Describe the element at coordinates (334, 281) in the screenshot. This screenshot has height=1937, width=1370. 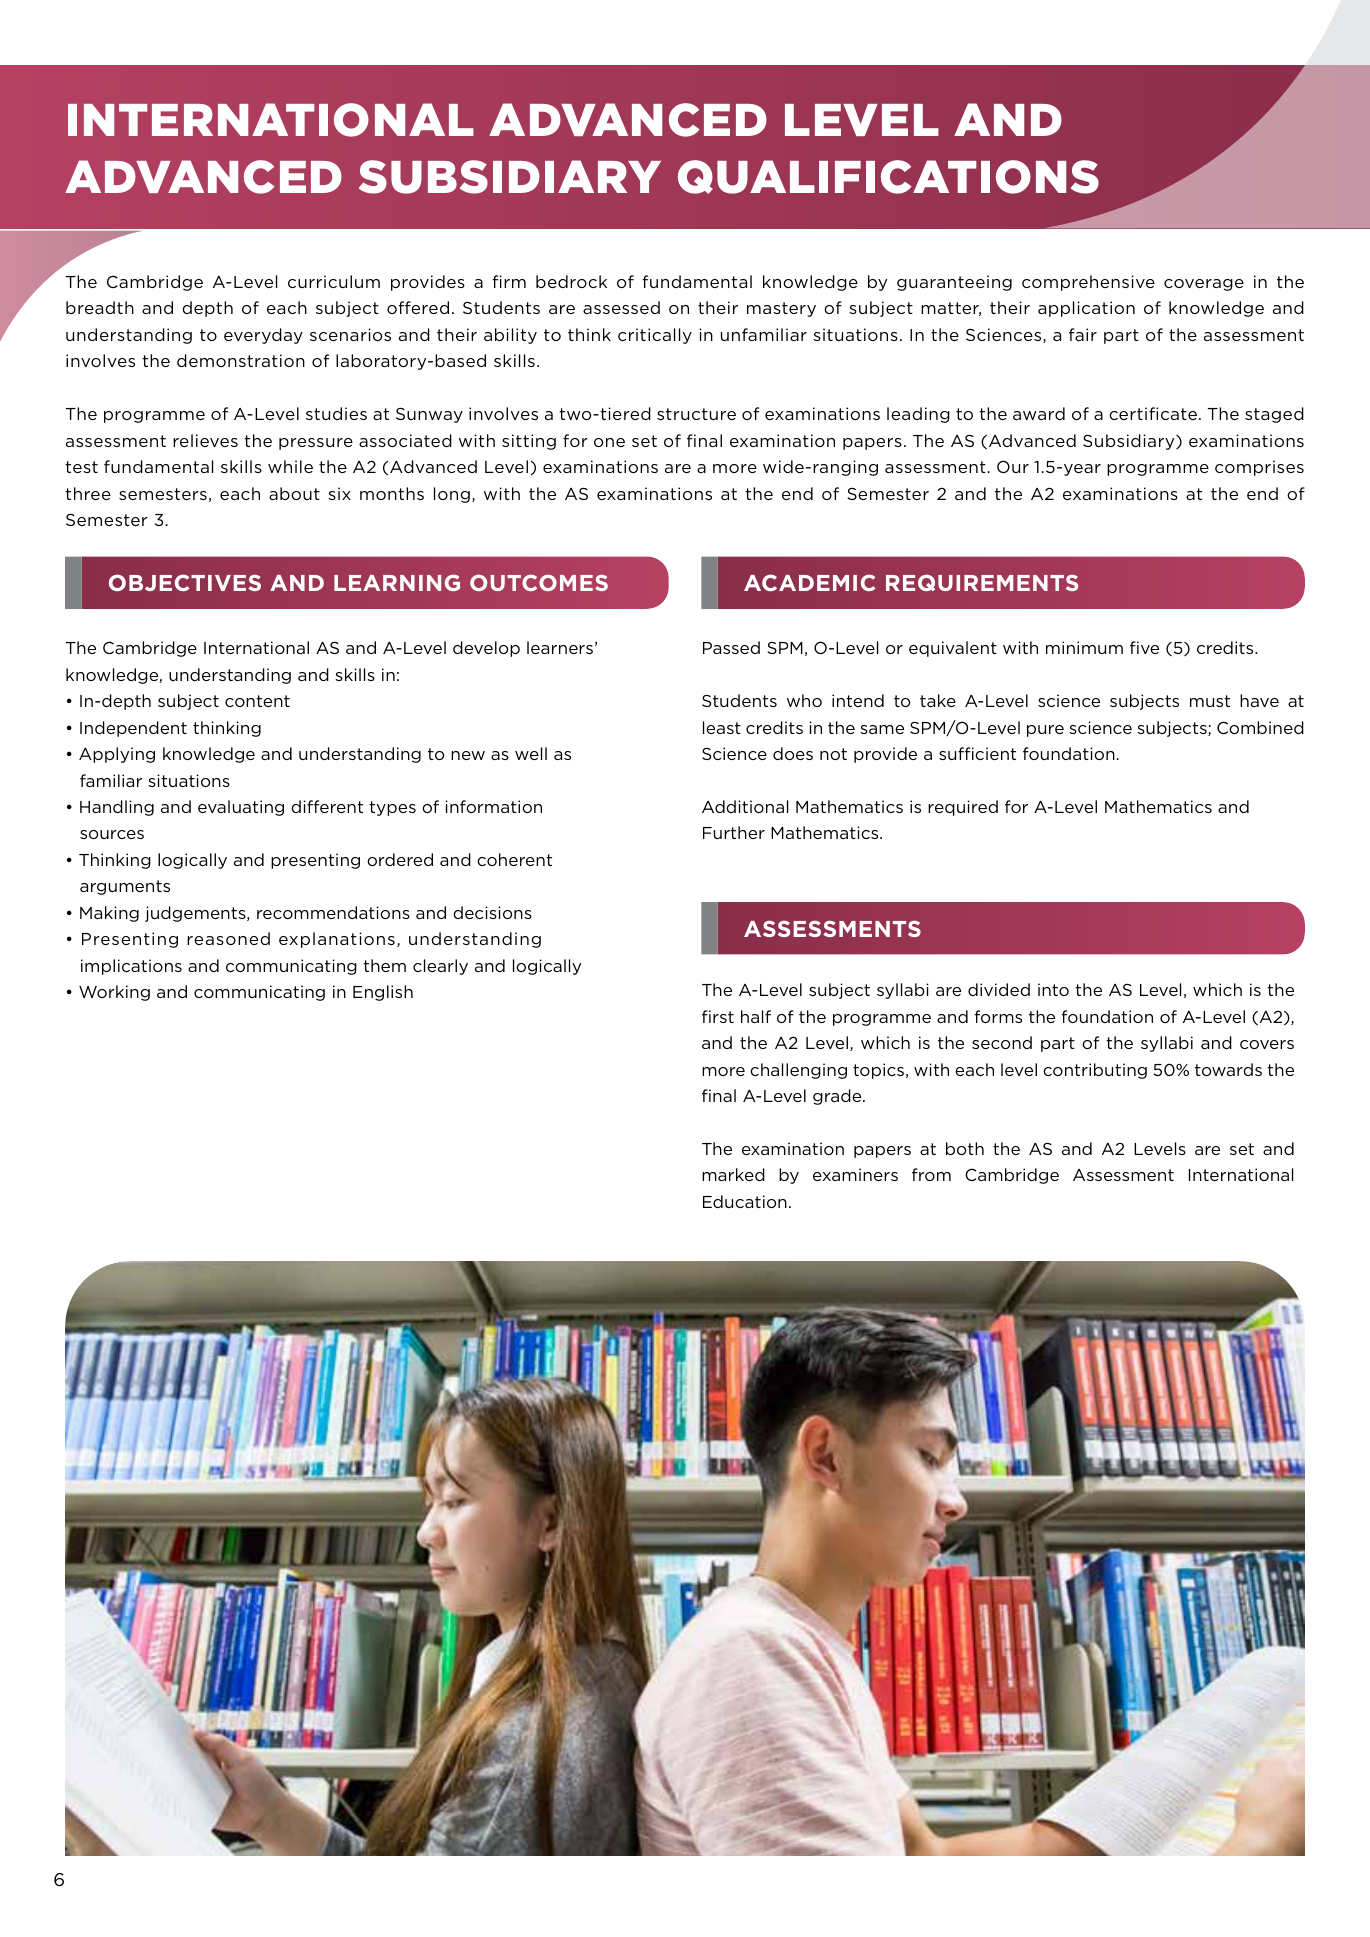
I see `curriculum` at that location.
